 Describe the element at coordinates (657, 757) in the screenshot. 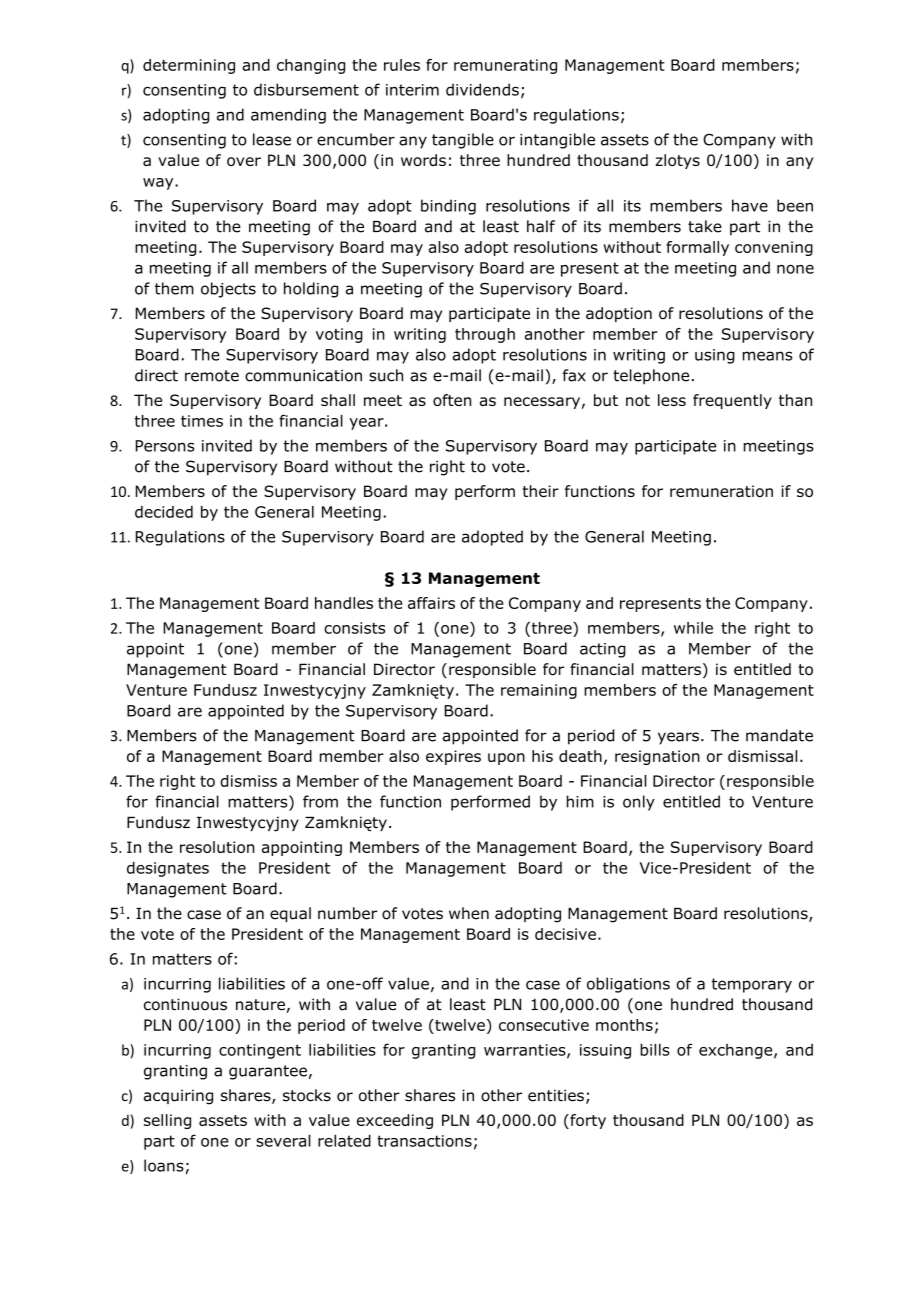

I see `resignation` at that location.
